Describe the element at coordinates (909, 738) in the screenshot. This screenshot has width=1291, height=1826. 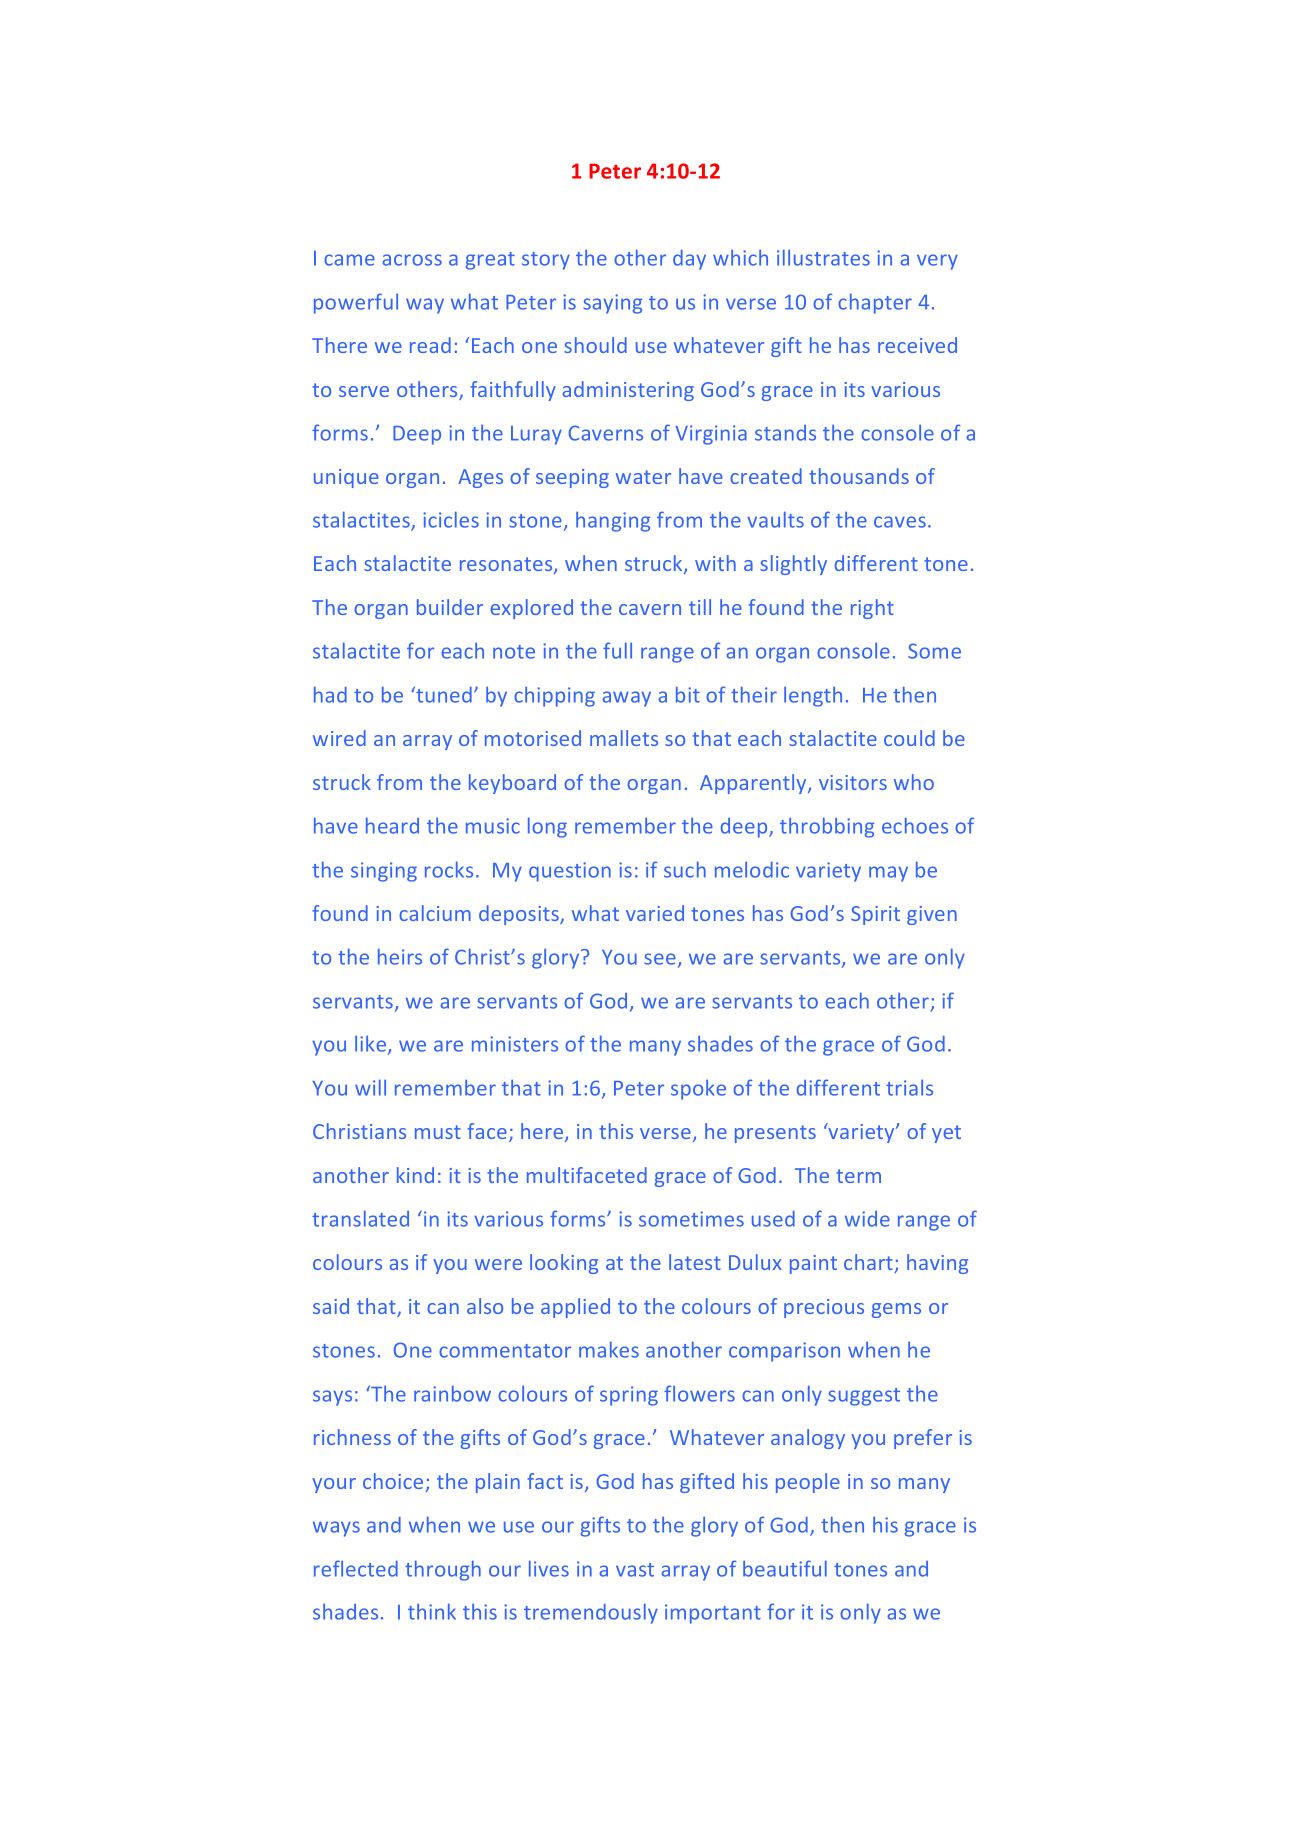
I see `could` at that location.
